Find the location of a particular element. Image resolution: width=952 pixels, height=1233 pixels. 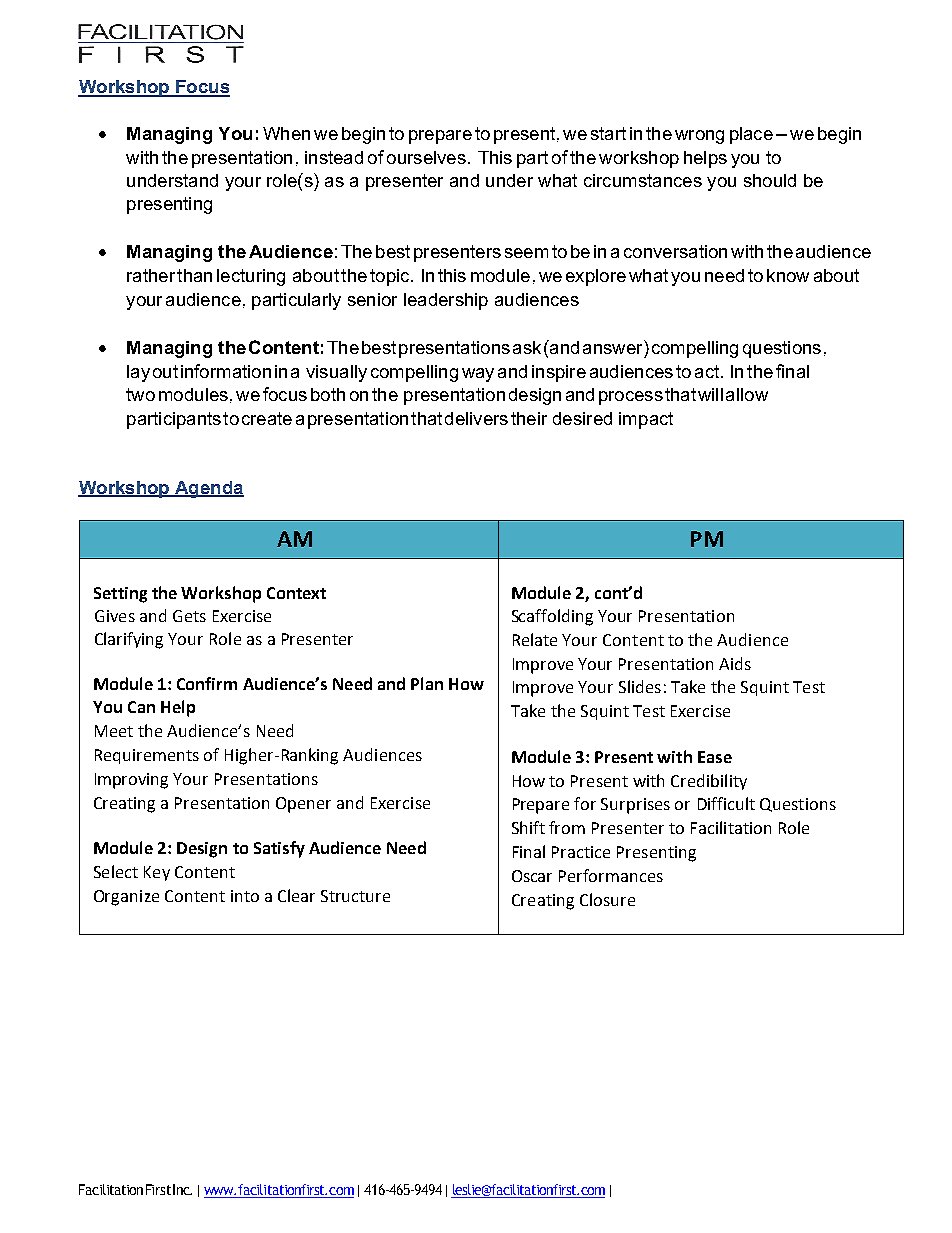

Aids is located at coordinates (735, 663).
